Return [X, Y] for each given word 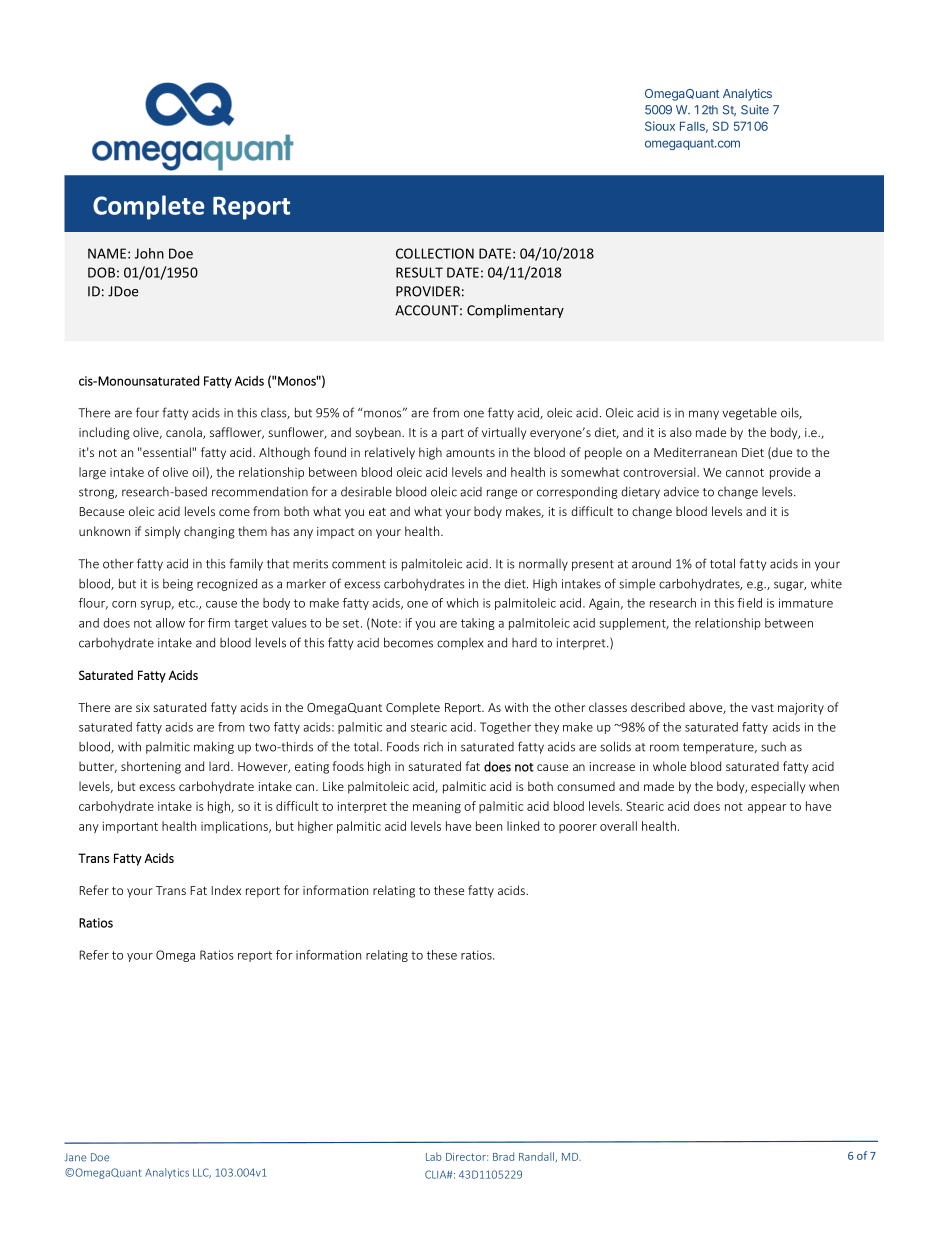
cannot [745, 472]
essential [167, 452]
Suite [755, 110]
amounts [470, 453]
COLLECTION [435, 253]
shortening [151, 767]
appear [767, 808]
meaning [437, 808]
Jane [75, 1157]
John [149, 253]
